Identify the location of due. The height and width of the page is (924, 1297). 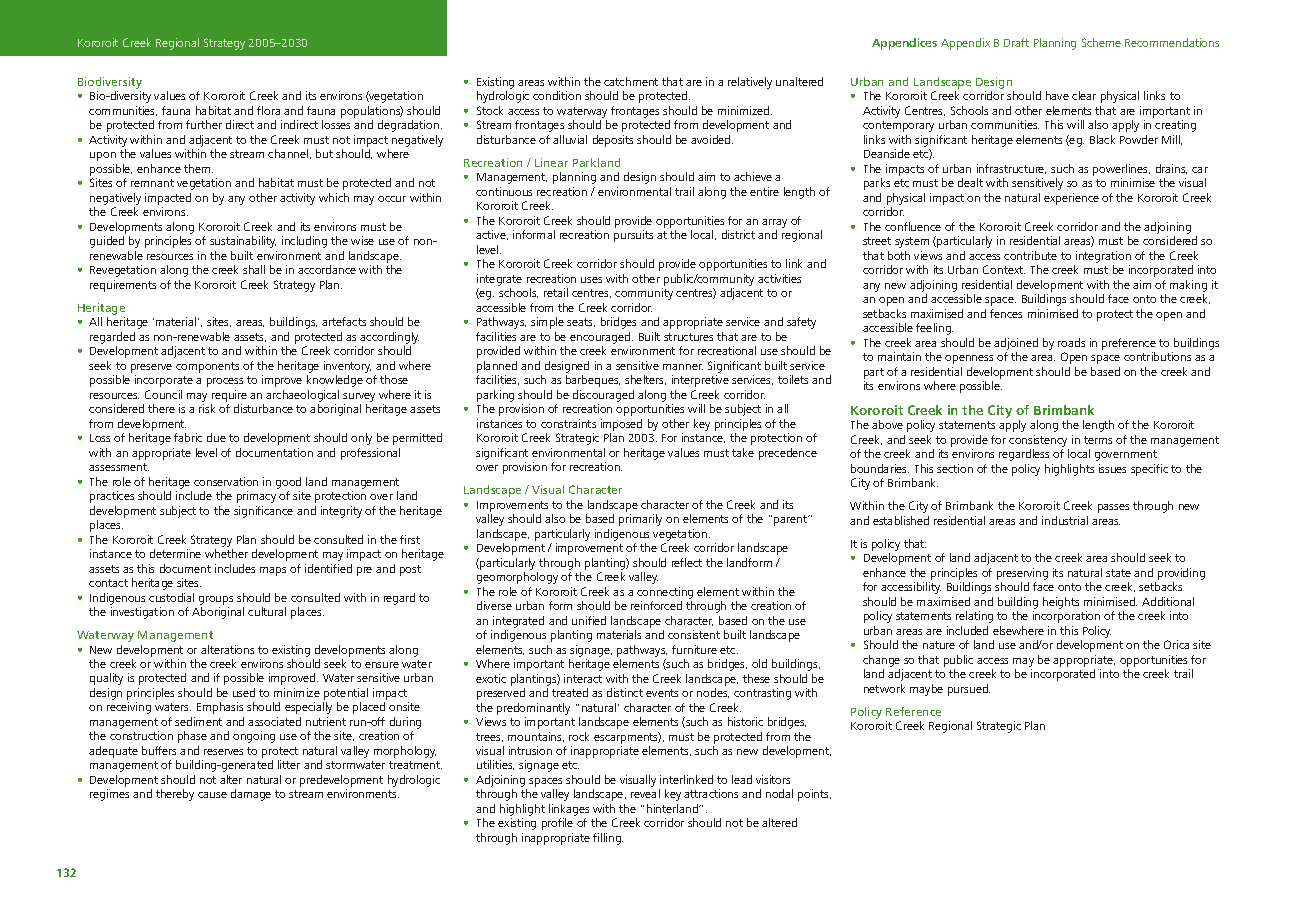
(216, 437).
